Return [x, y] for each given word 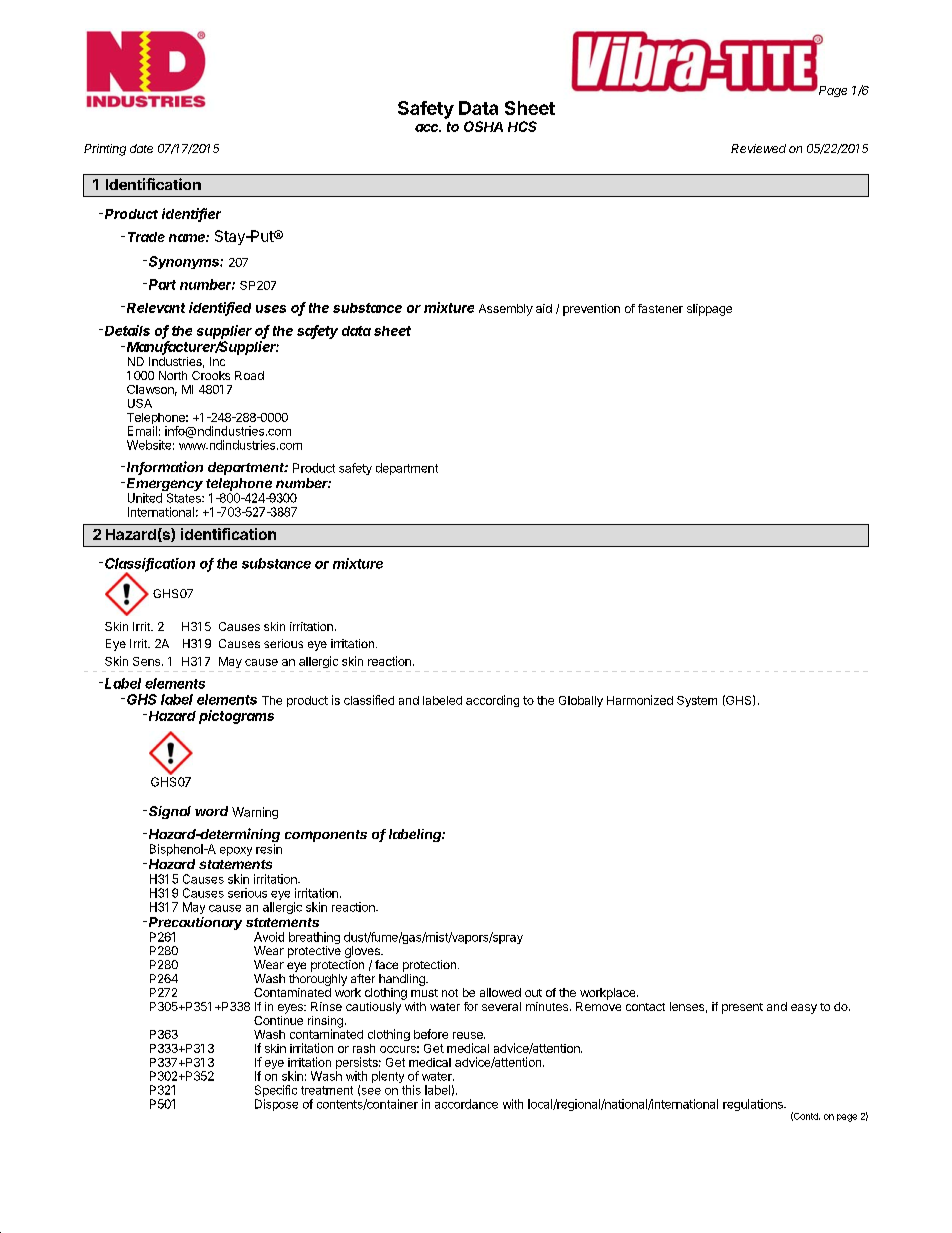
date [141, 148]
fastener [660, 308]
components [326, 836]
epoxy [236, 851]
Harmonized [640, 700]
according [492, 701]
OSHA [483, 126]
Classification [150, 564]
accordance [466, 1104]
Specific [276, 1092]
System [697, 701]
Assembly [506, 310]
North [173, 375]
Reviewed [758, 148]
